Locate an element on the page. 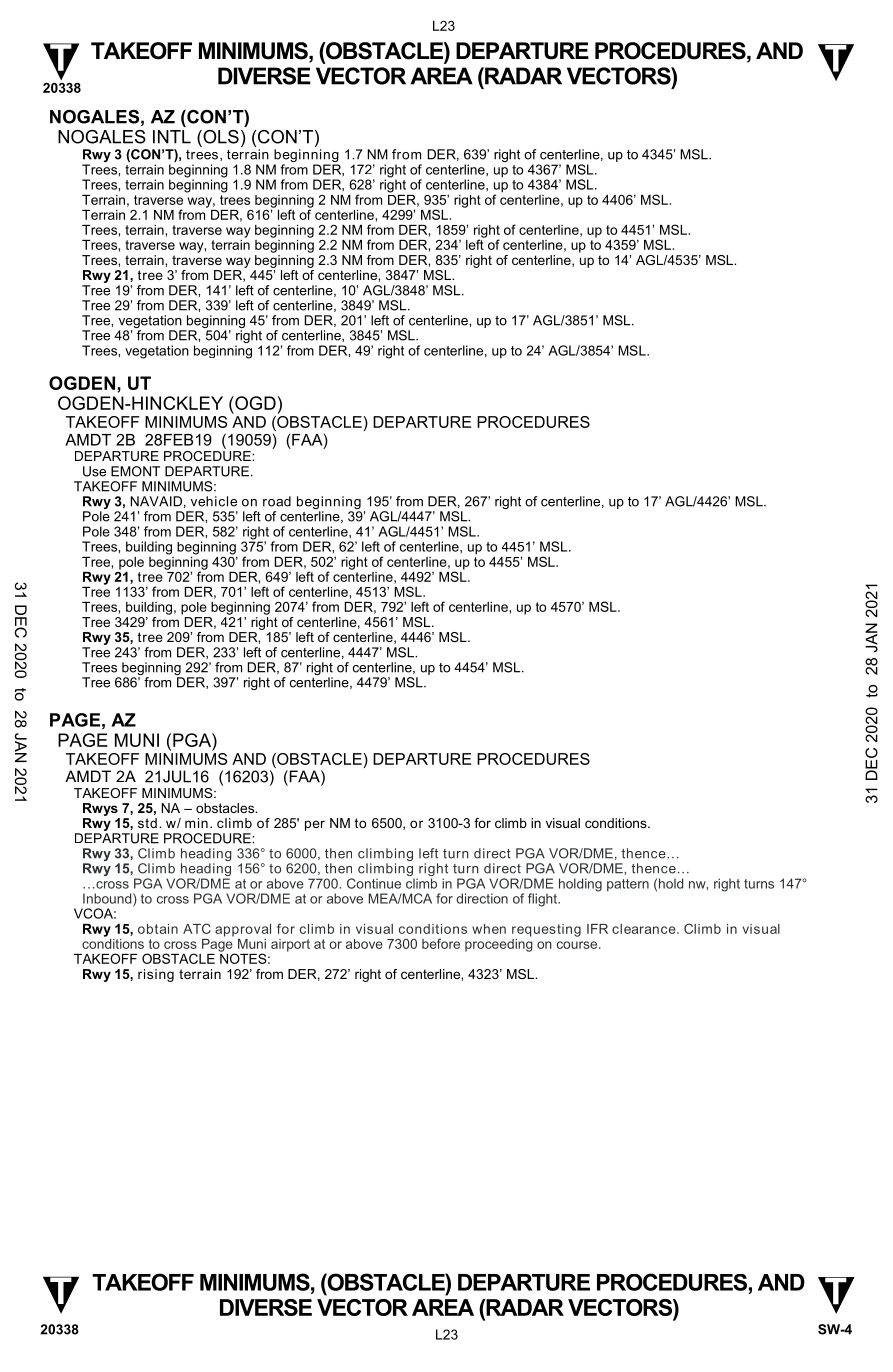  per is located at coordinates (315, 825).
